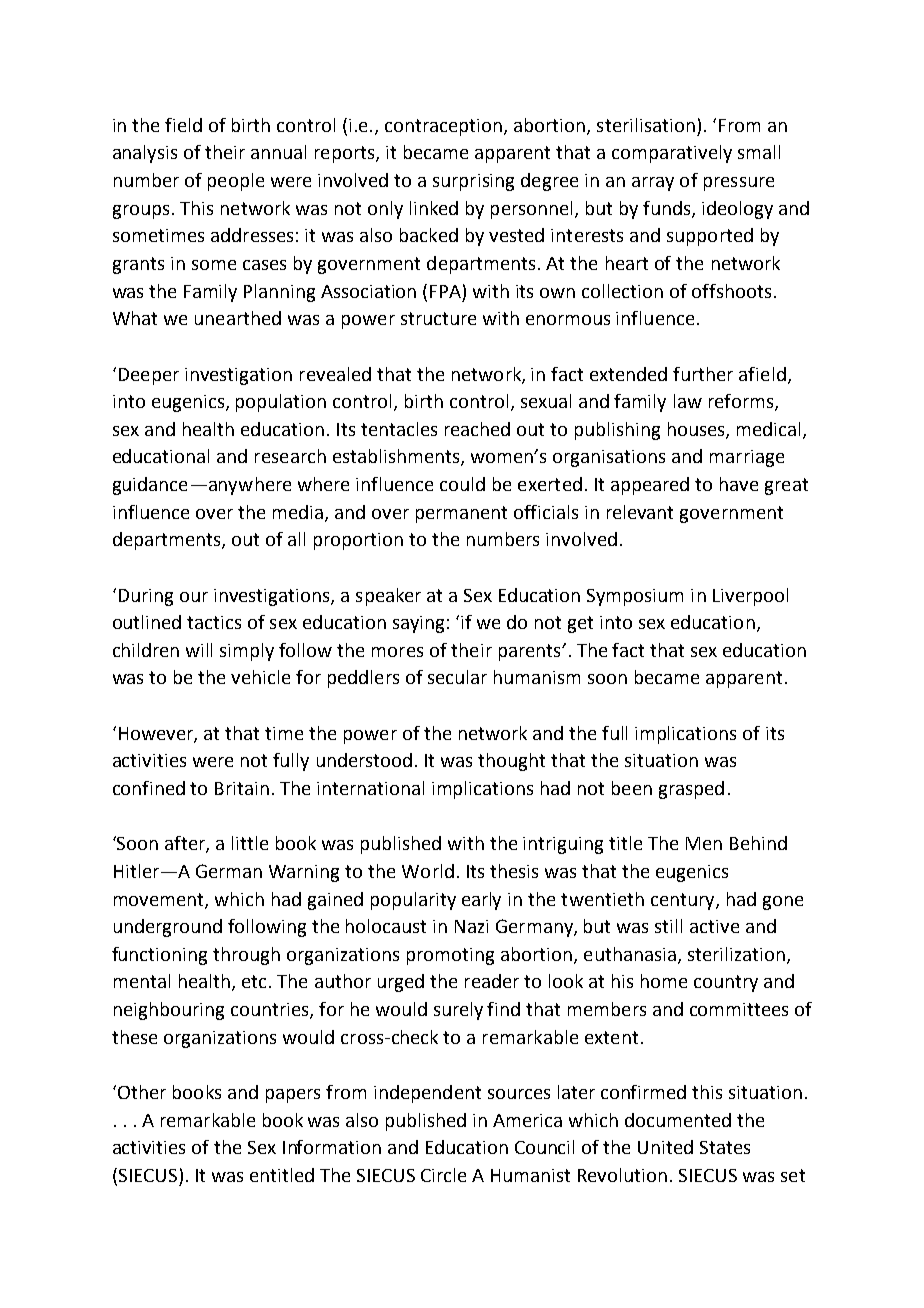 This screenshot has width=924, height=1308. Describe the element at coordinates (142, 1092) in the screenshot. I see `Other` at that location.
